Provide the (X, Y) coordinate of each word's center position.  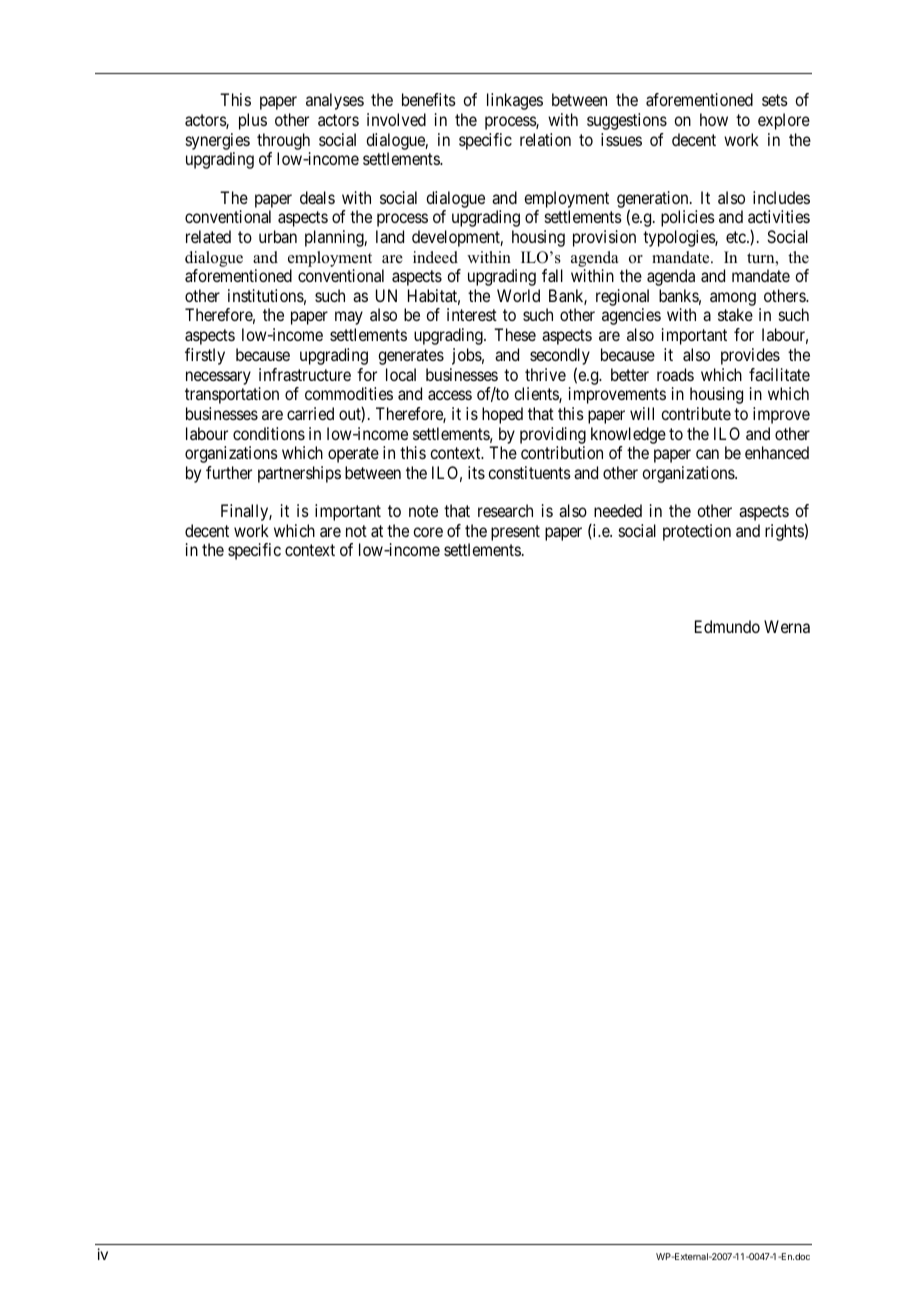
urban (278, 236)
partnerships (299, 474)
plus (253, 121)
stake (735, 314)
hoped (502, 415)
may (349, 318)
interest (472, 314)
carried (310, 413)
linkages (515, 101)
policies (688, 218)
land (390, 236)
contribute (696, 413)
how (714, 119)
